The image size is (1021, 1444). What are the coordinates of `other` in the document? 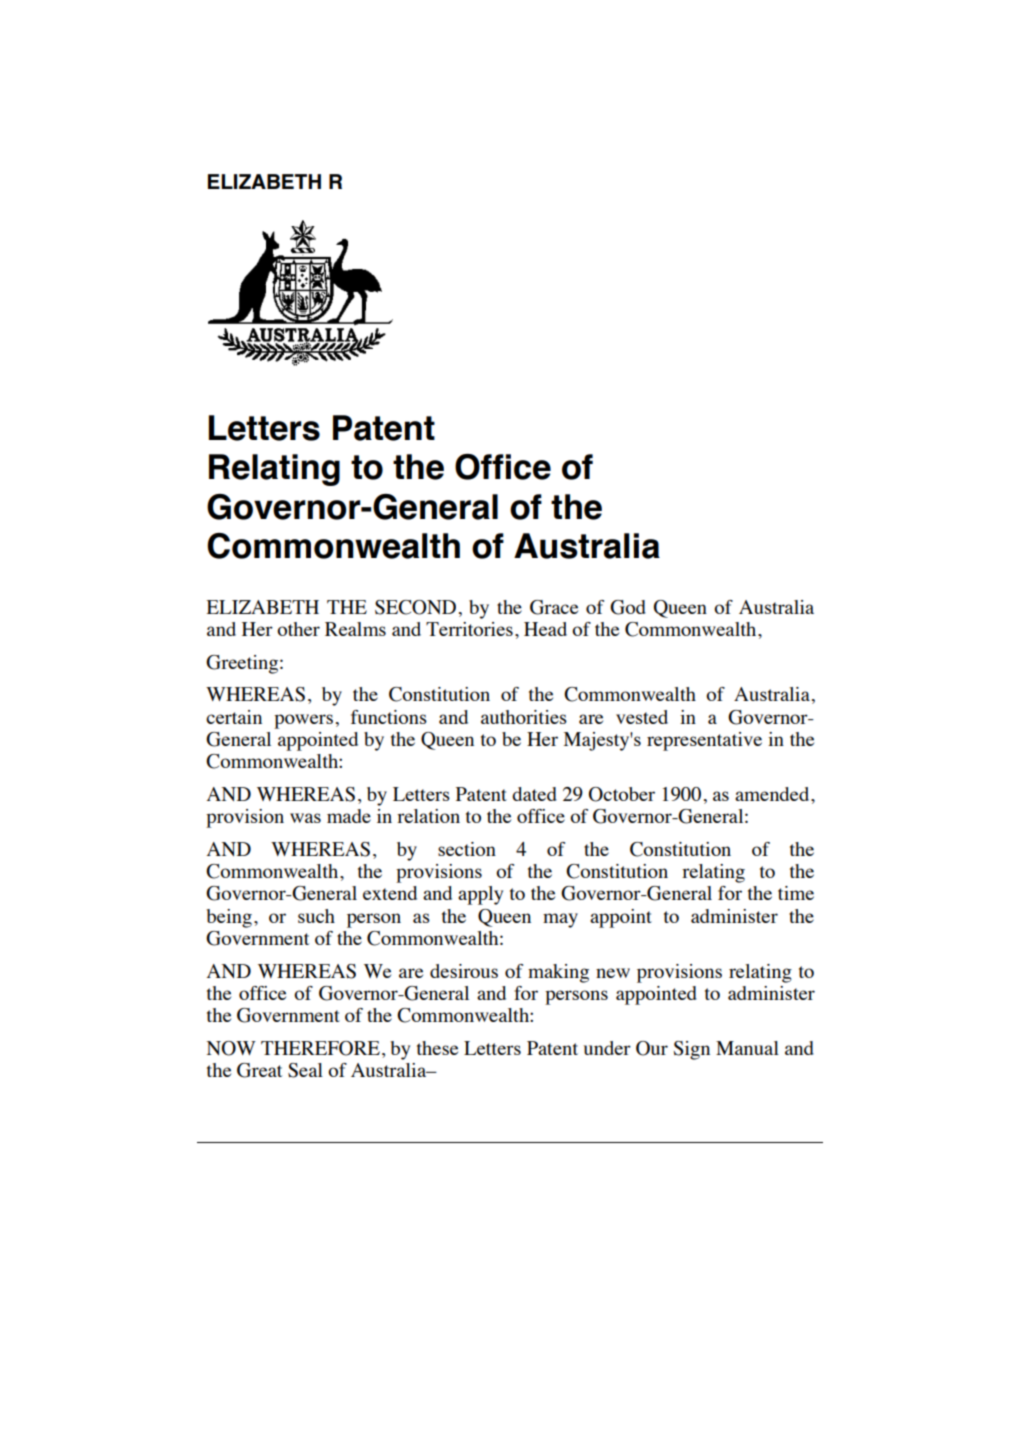 It's located at (298, 629).
